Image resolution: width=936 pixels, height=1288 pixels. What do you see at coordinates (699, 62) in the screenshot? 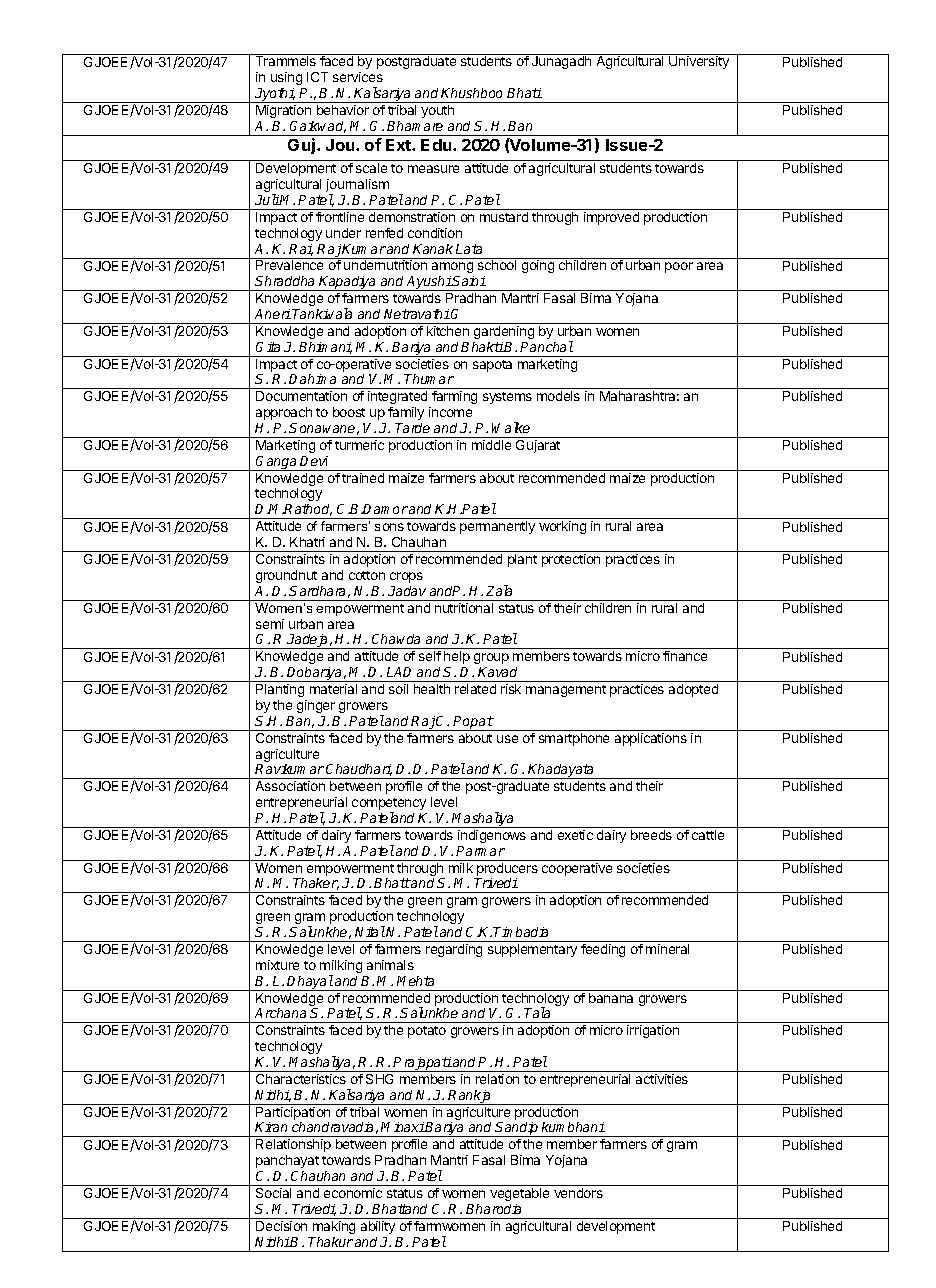
I see `University` at bounding box center [699, 62].
